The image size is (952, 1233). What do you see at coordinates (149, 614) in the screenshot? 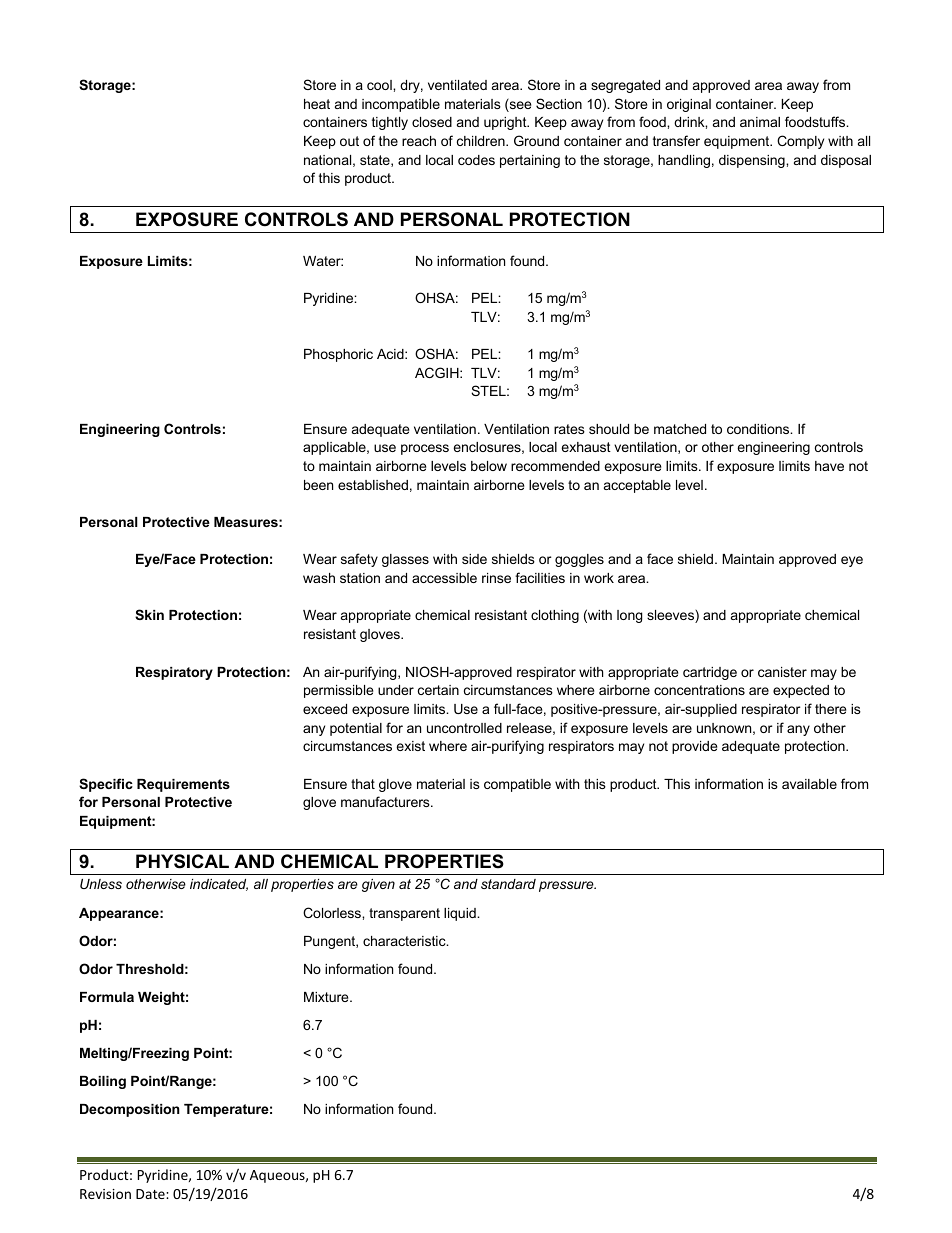
I see `Skin` at bounding box center [149, 614].
